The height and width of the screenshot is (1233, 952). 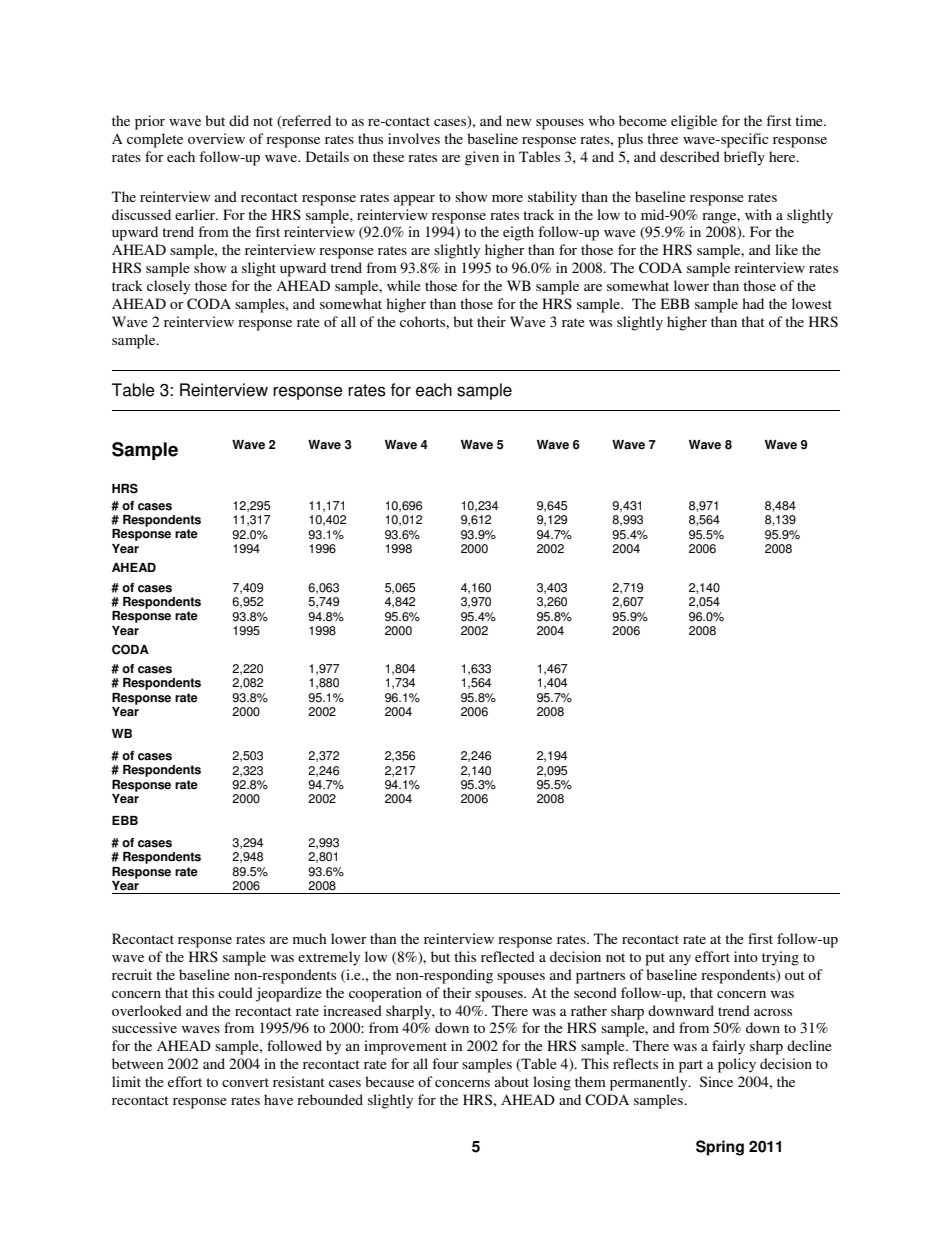 I want to click on eigth, so click(x=518, y=233).
